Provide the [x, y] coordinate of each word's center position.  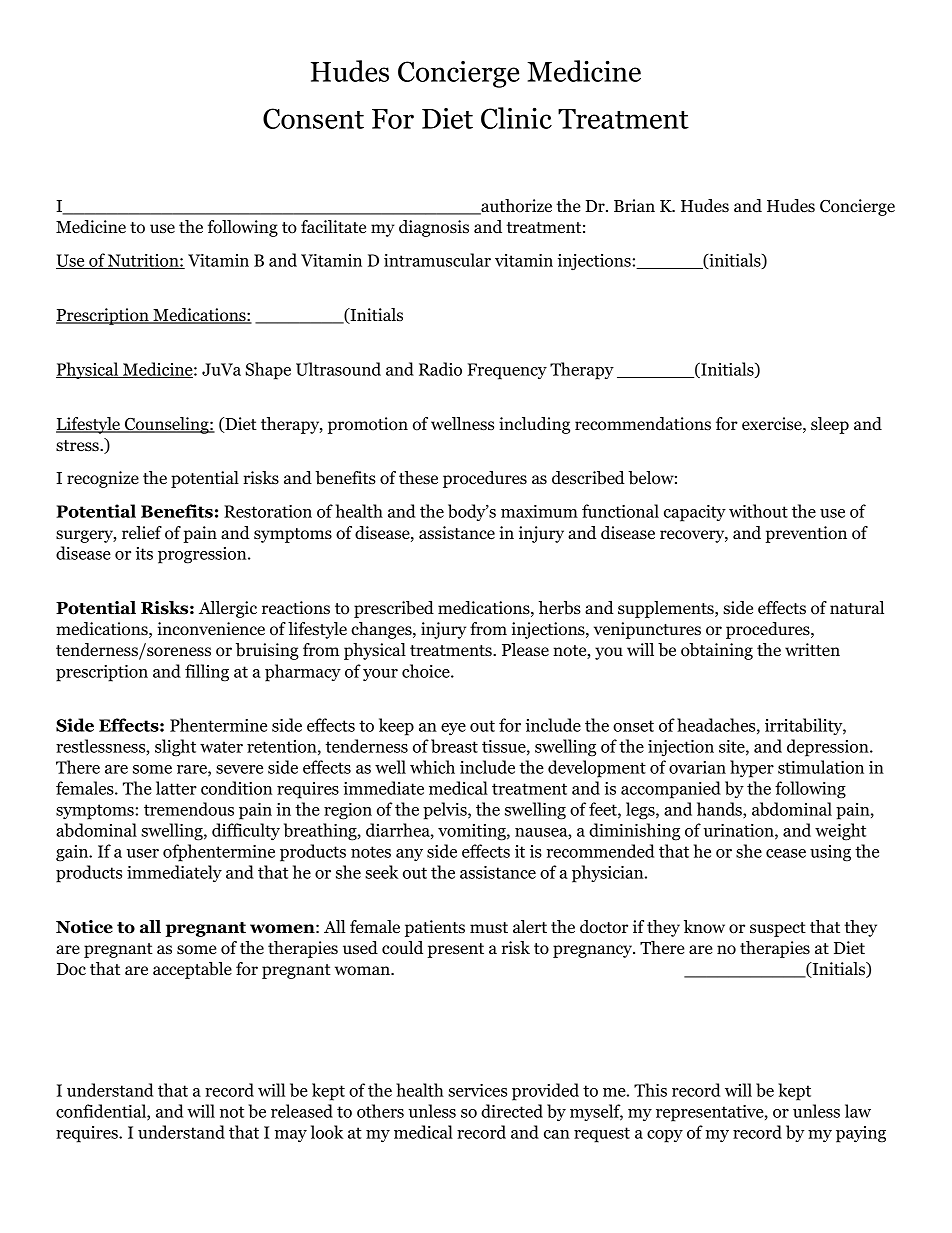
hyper [752, 769]
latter [176, 788]
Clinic [516, 118]
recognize [103, 479]
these [418, 478]
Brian [634, 205]
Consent [313, 118]
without [758, 511]
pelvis [446, 811]
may [291, 1136]
